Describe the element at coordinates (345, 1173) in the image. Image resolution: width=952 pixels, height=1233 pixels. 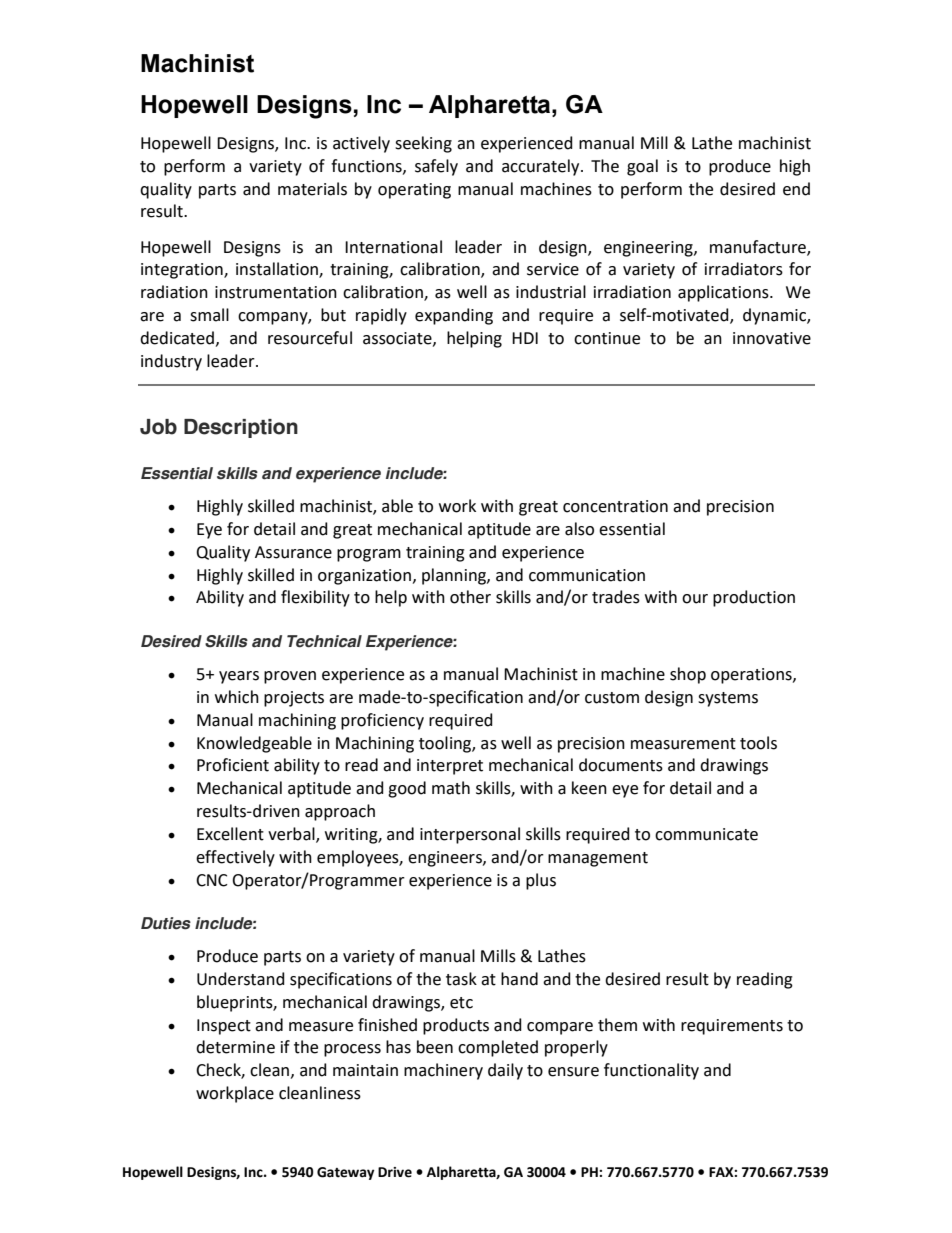
I see `Gateway` at that location.
